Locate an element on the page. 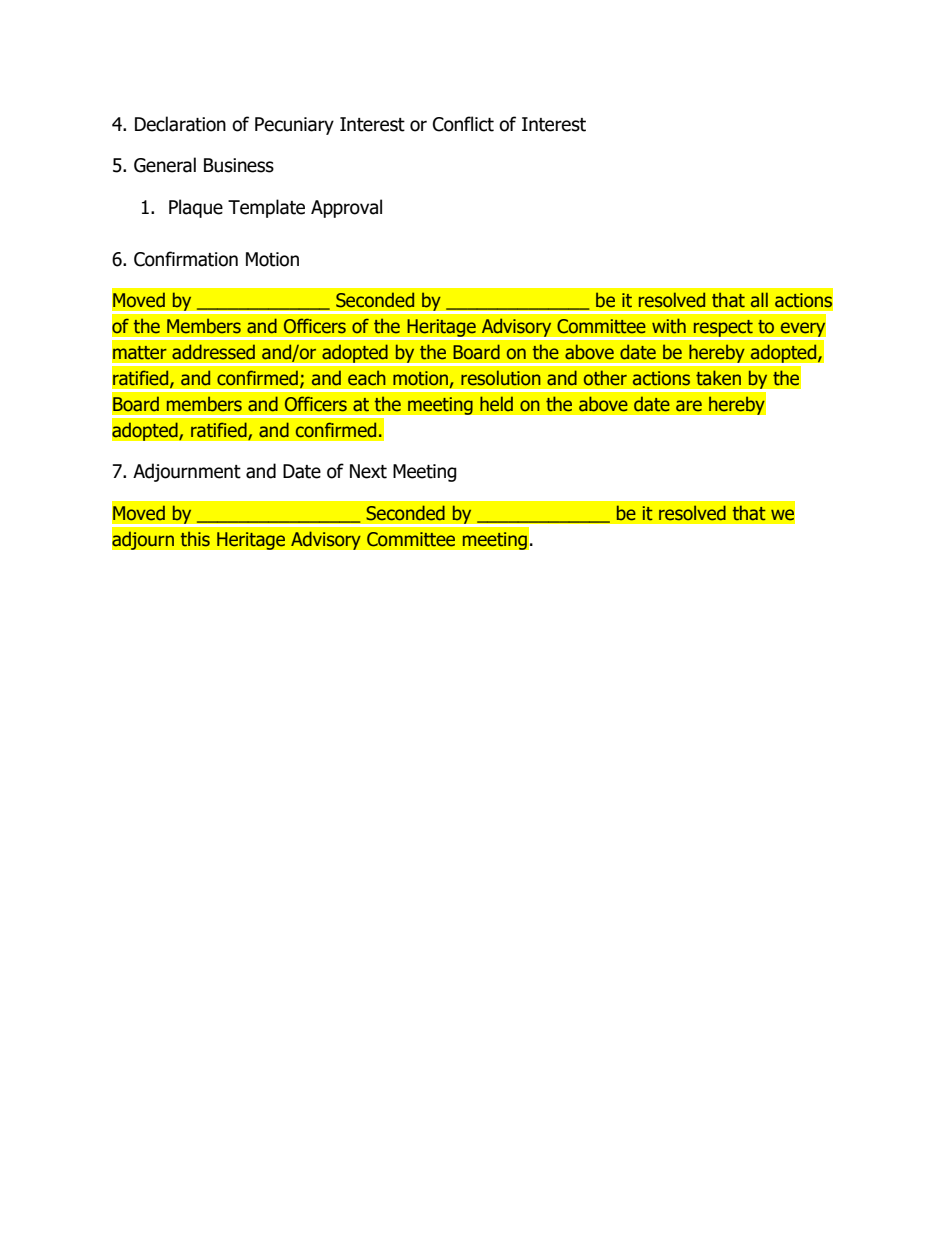 Image resolution: width=952 pixels, height=1233 pixels. addressed is located at coordinates (213, 352).
